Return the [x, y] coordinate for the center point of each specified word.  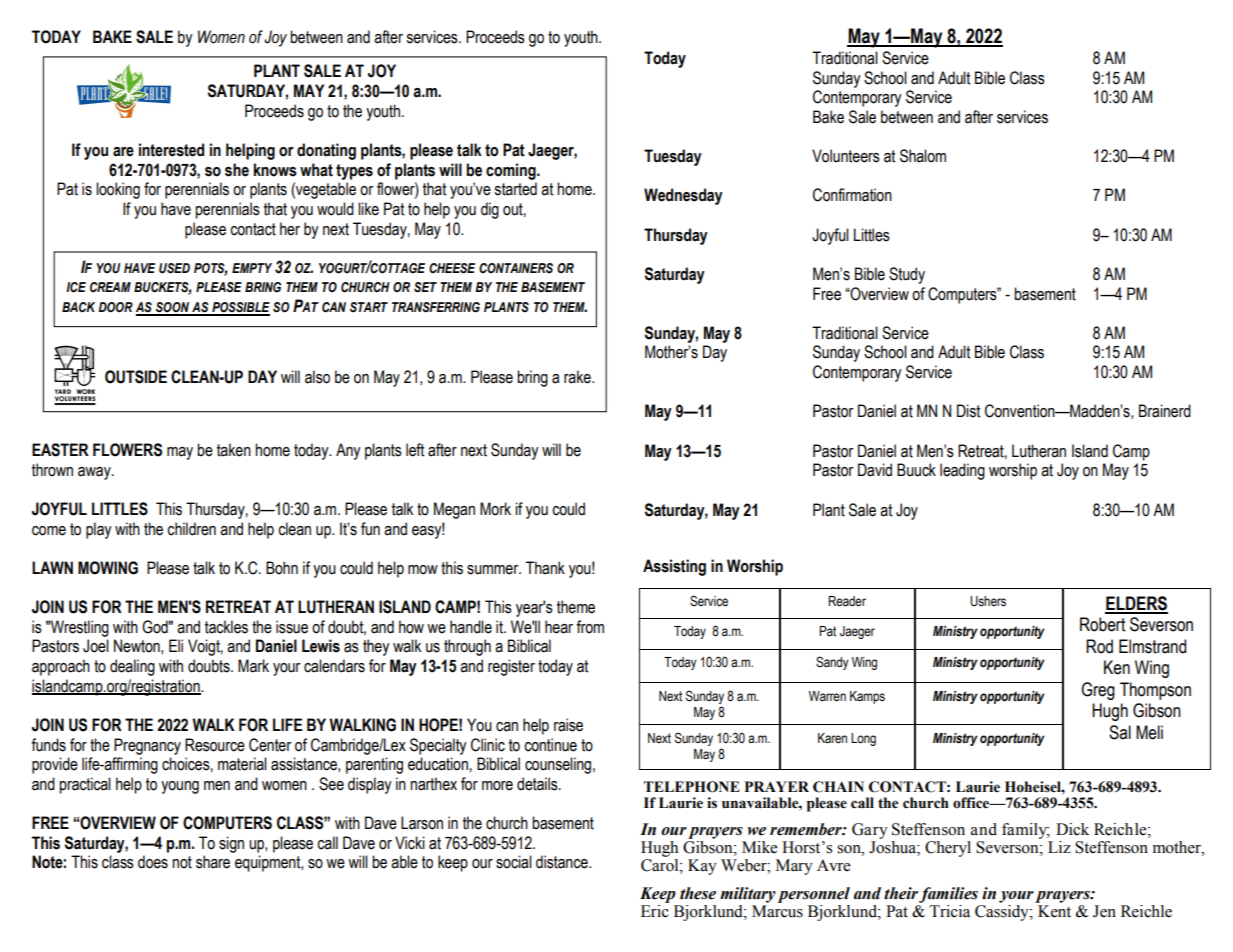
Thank [545, 568]
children [191, 529]
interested [171, 150]
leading [962, 471]
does [153, 862]
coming [512, 171]
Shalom [923, 156]
